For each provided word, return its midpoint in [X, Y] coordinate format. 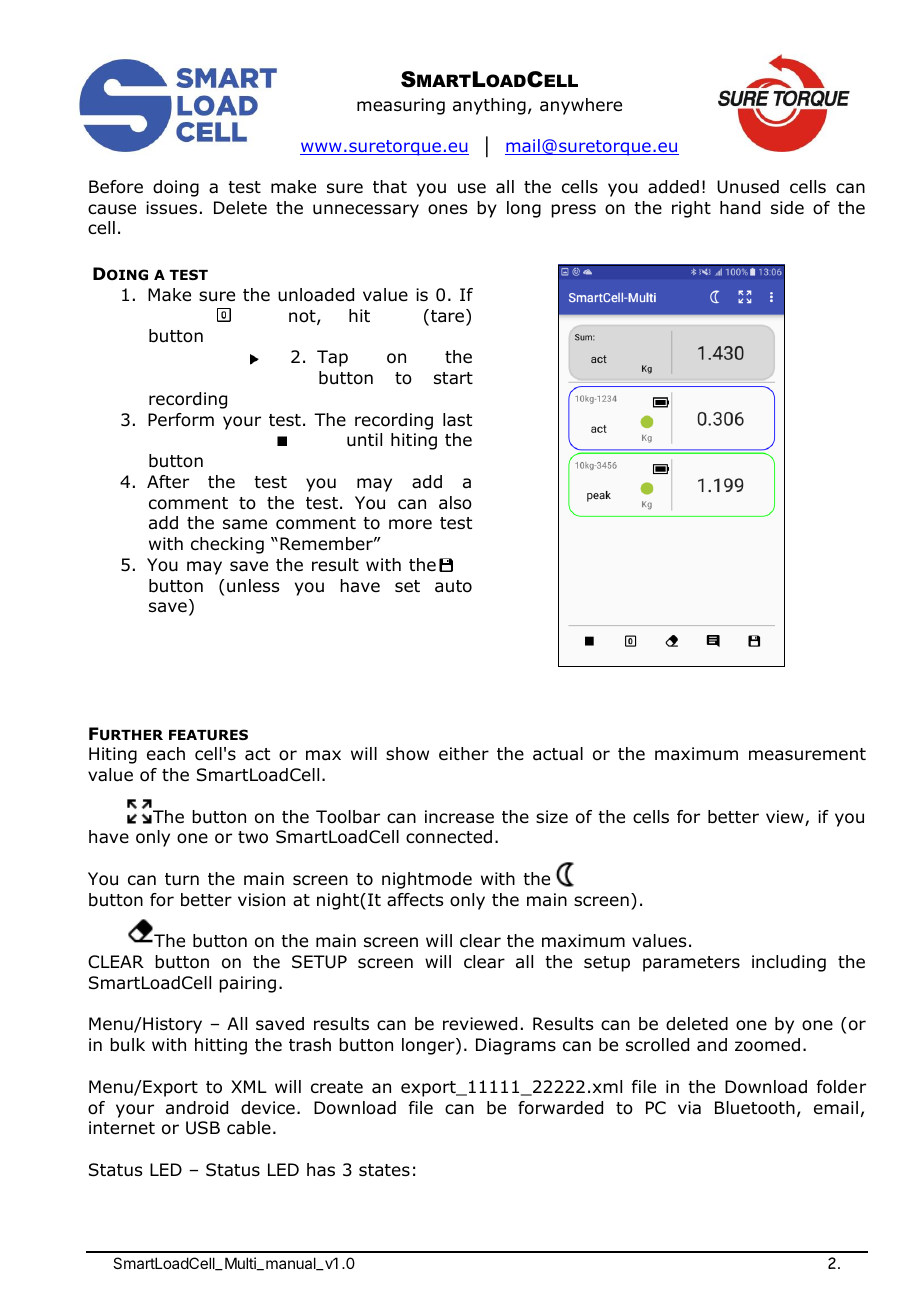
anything [489, 106]
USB [203, 1128]
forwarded [560, 1108]
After [168, 481]
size [552, 816]
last [457, 420]
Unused [748, 187]
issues [171, 208]
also [455, 503]
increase [459, 817]
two [253, 837]
